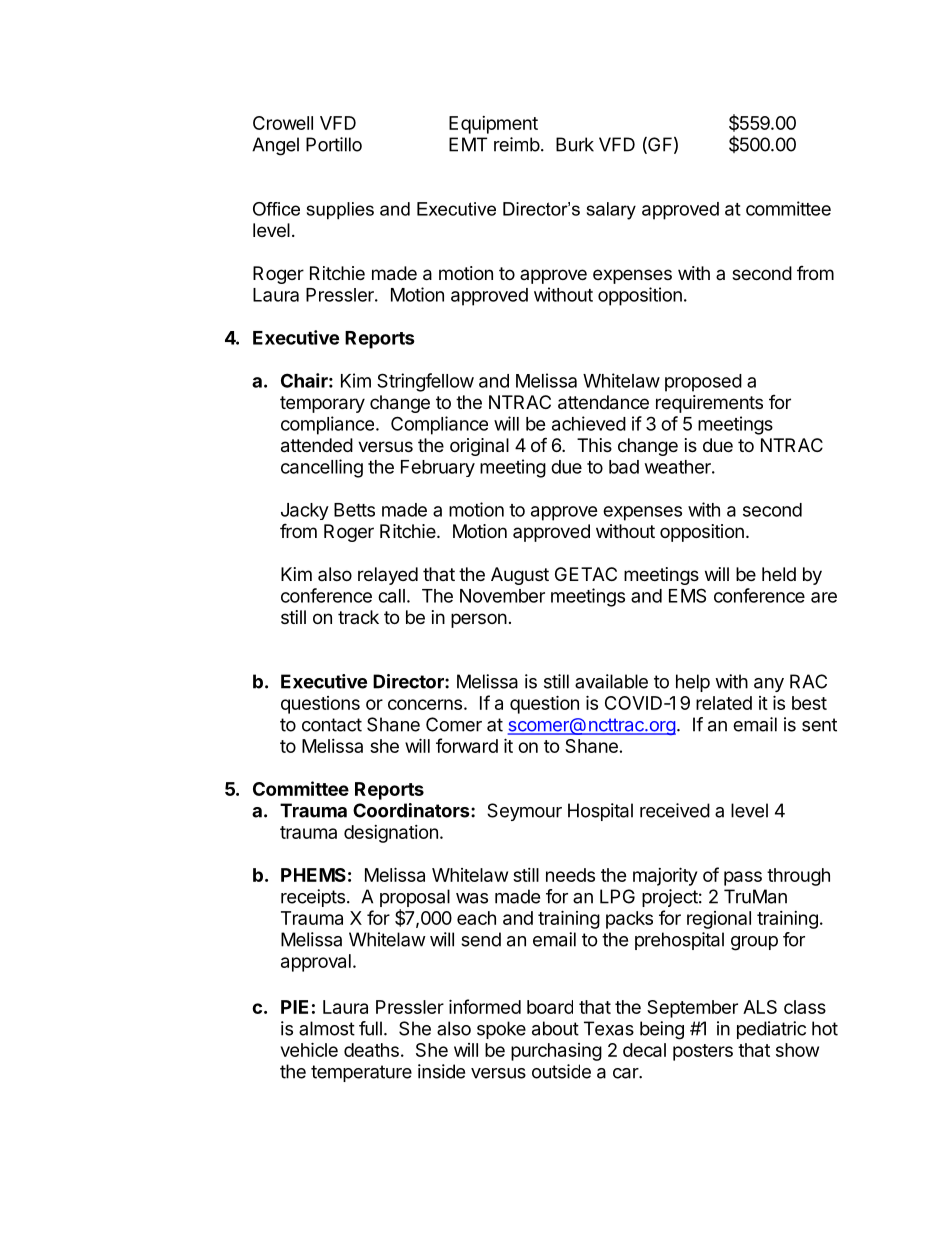 The width and height of the screenshot is (952, 1233). Describe the element at coordinates (358, 617) in the screenshot. I see `track` at that location.
